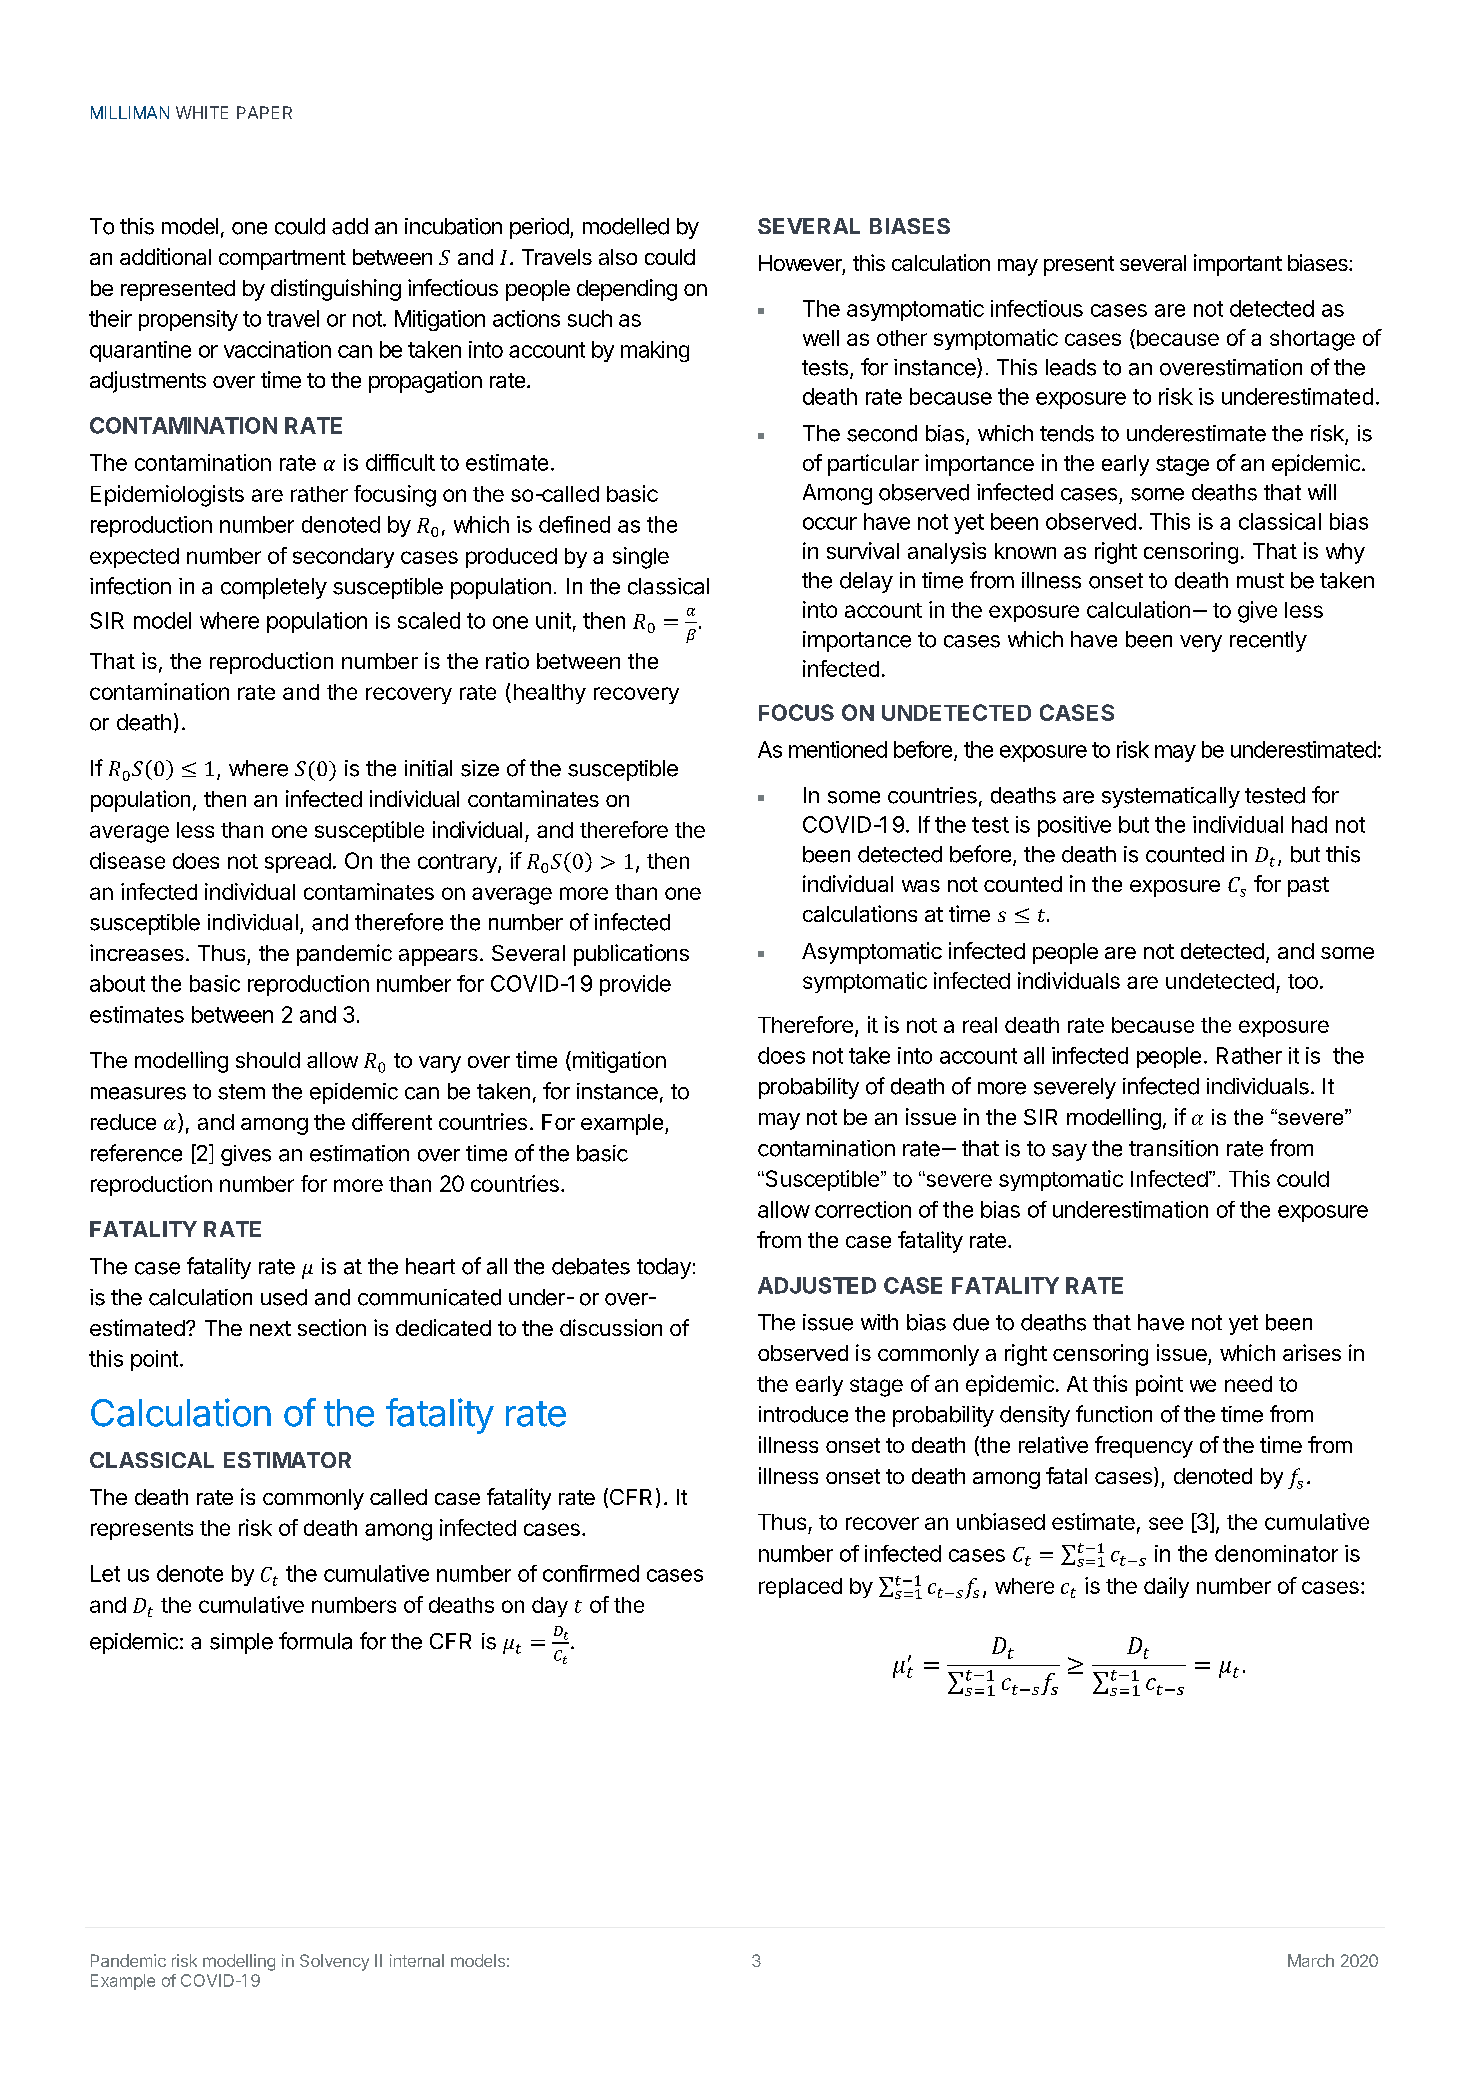 The height and width of the document is (2079, 1470). What do you see at coordinates (1260, 581) in the document?
I see `must` at bounding box center [1260, 581].
